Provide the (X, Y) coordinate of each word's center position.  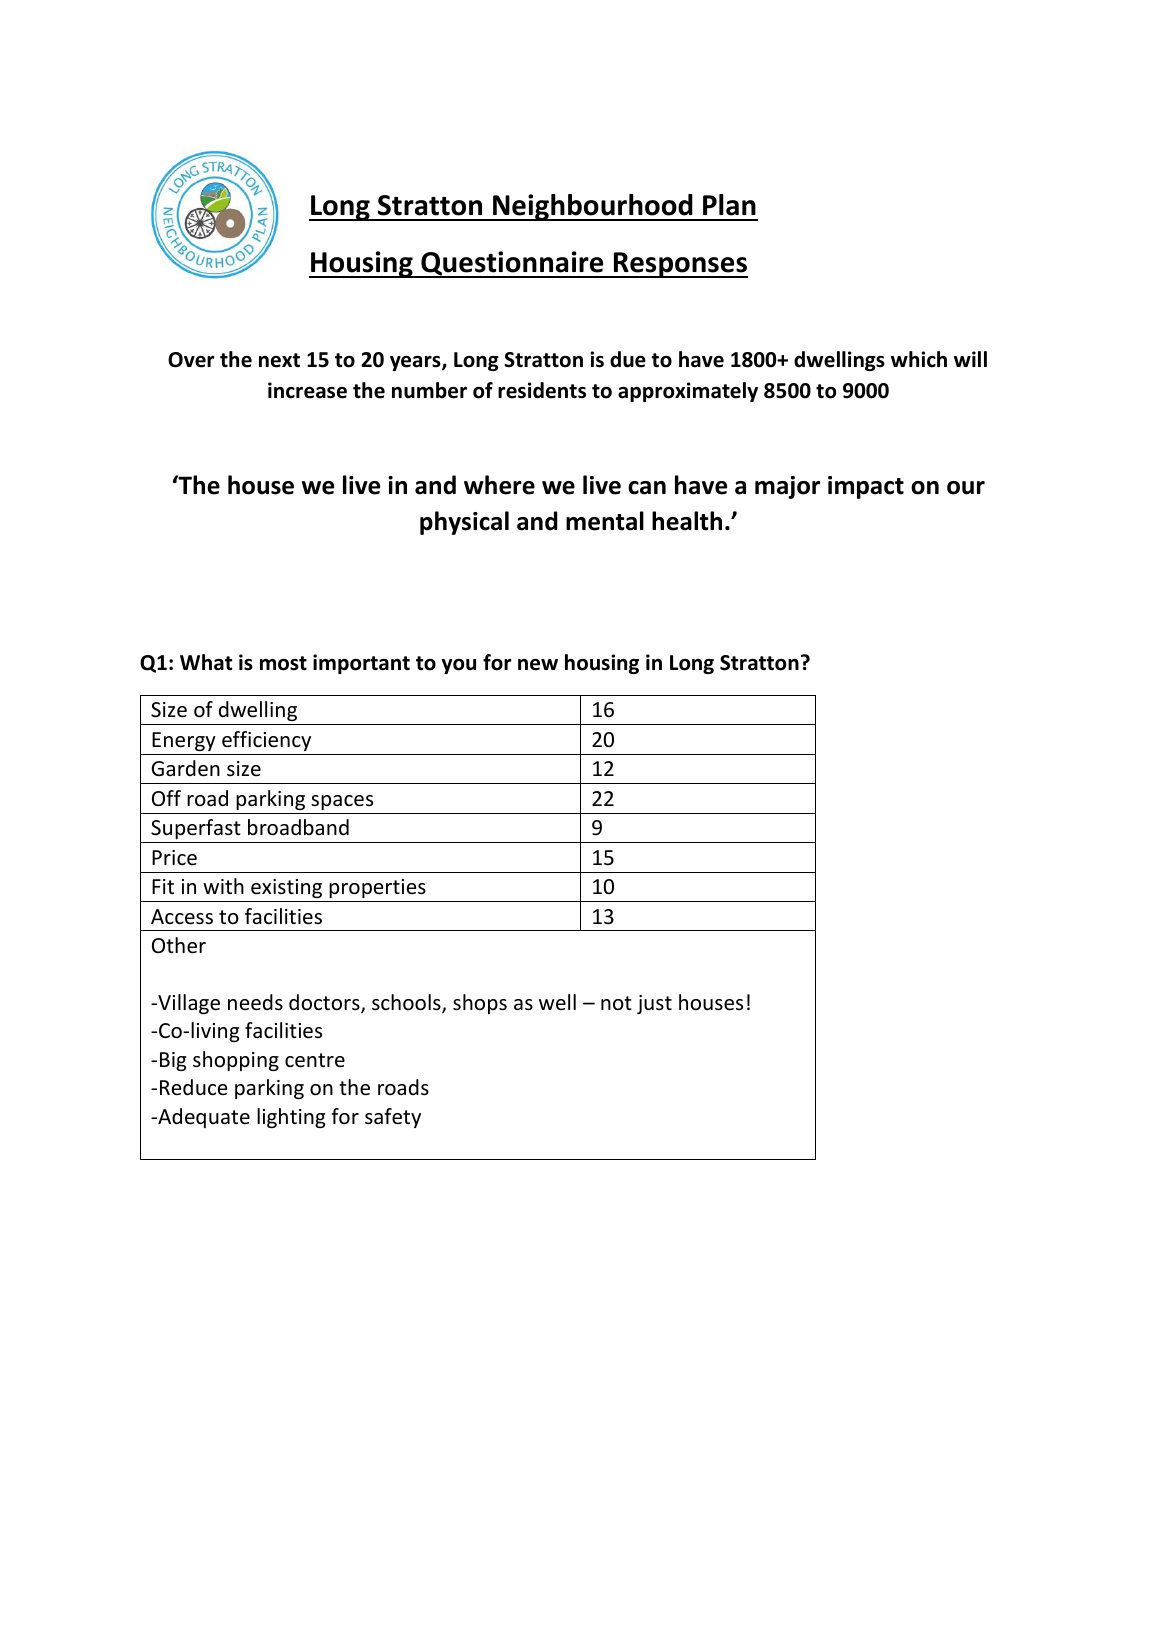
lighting (291, 1118)
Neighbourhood (593, 207)
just (654, 1004)
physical (464, 523)
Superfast (196, 829)
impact (866, 487)
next (279, 360)
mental (605, 521)
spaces (342, 802)
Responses (680, 265)
